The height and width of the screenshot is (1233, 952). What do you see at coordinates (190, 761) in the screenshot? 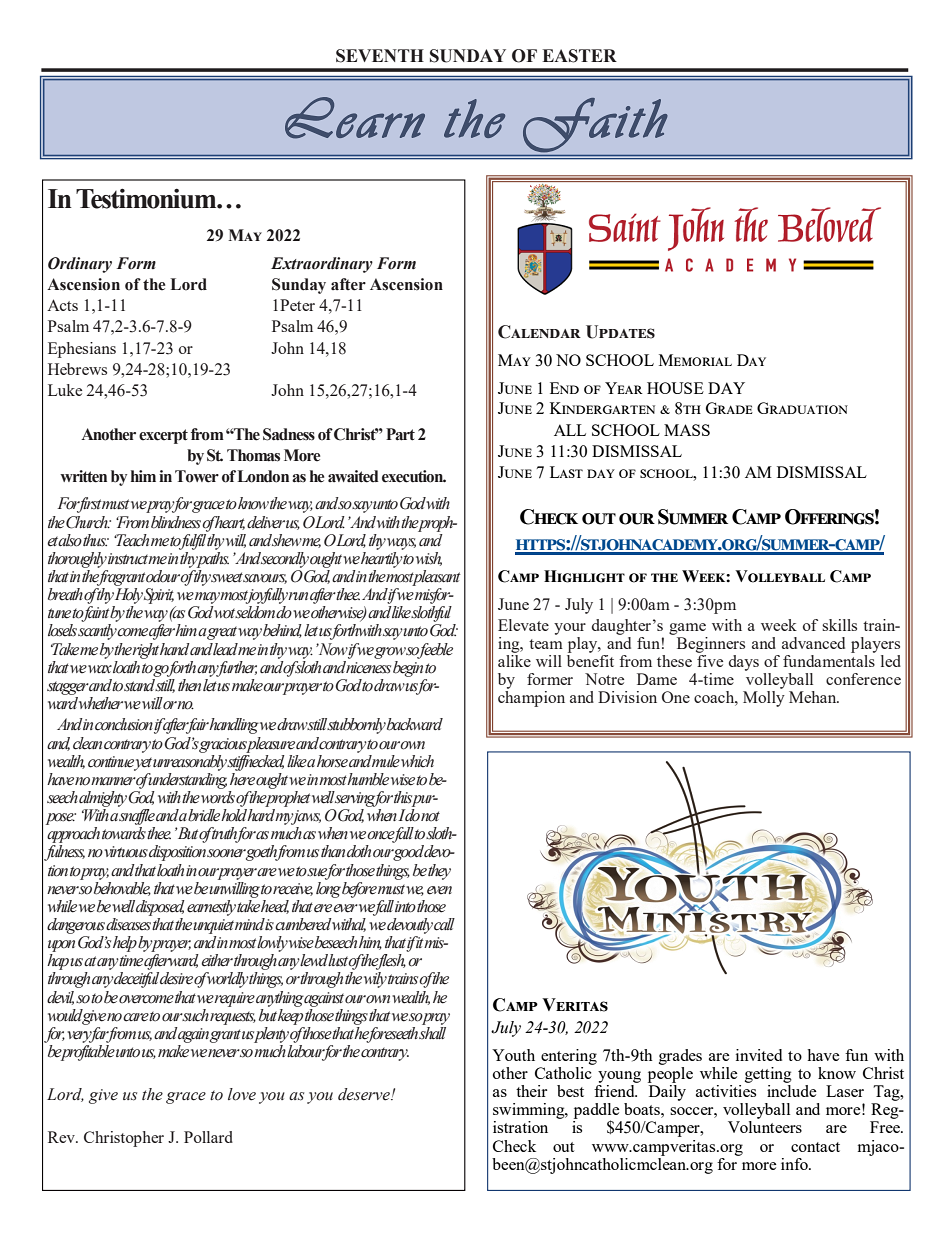
I see `unreasonably` at bounding box center [190, 761].
